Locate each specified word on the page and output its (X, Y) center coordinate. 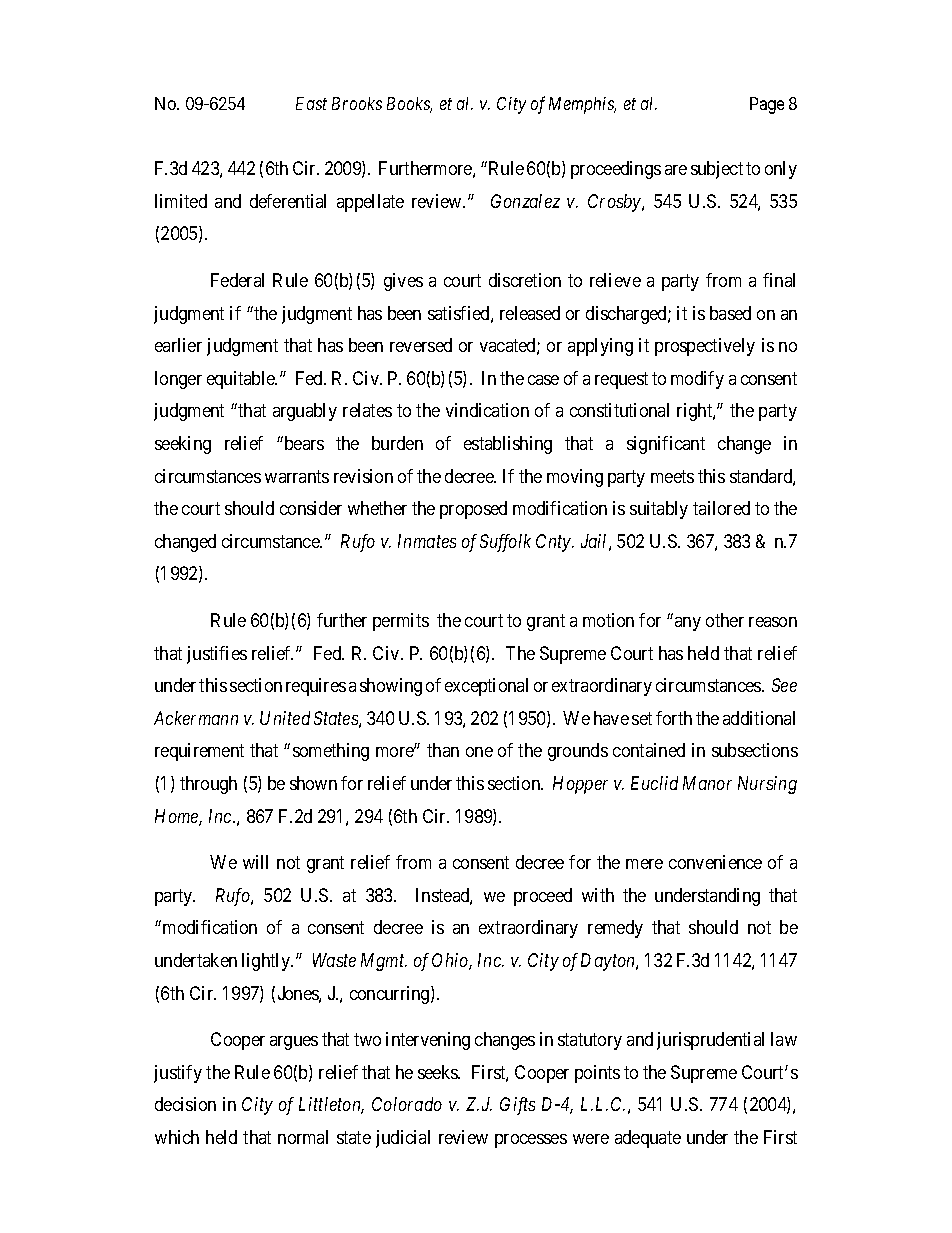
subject (717, 170)
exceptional (486, 687)
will (255, 862)
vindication (487, 410)
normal (303, 1137)
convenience (715, 862)
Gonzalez (525, 201)
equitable (242, 380)
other (725, 620)
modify (697, 380)
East (311, 103)
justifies (217, 655)
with (598, 895)
